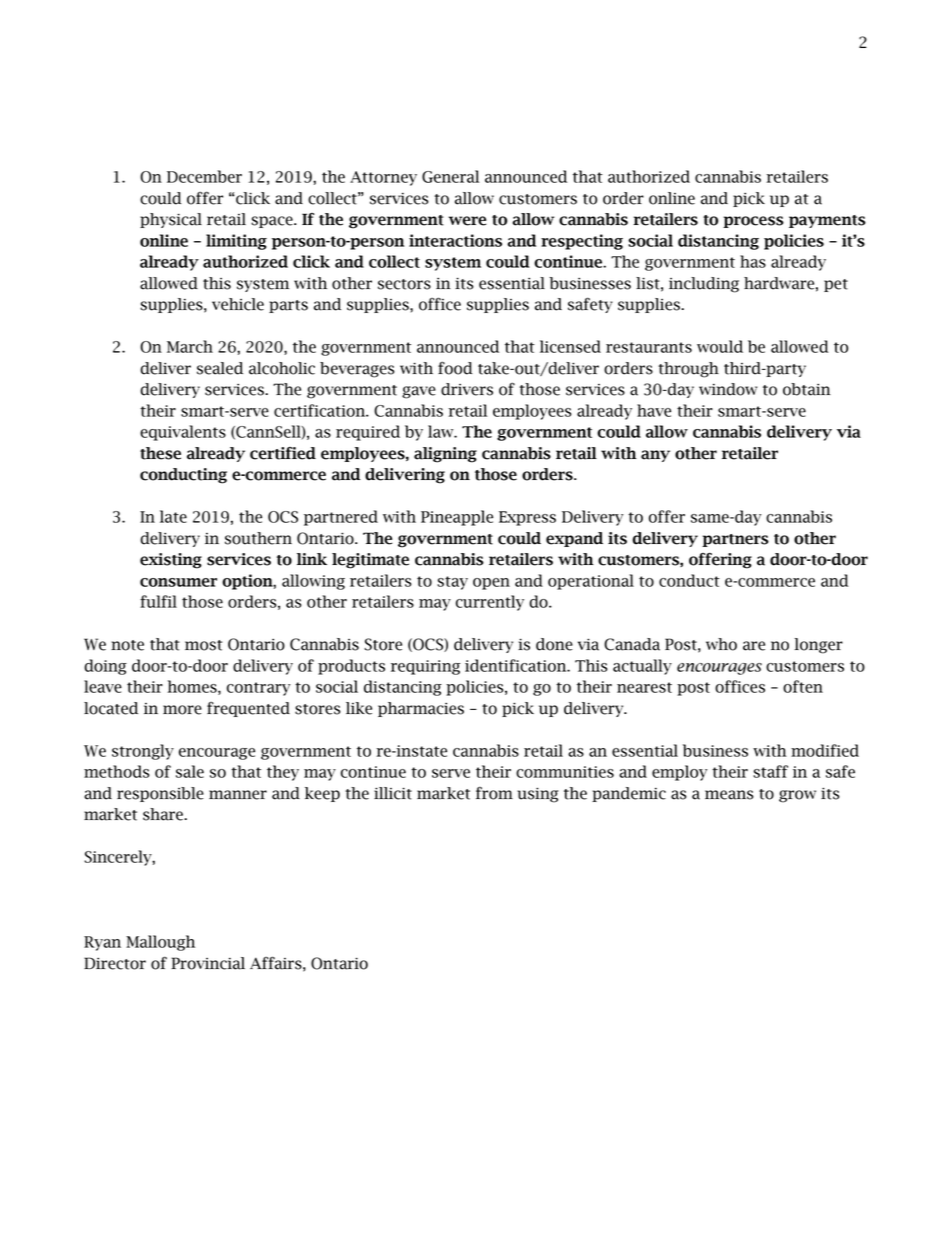 The image size is (952, 1233). What do you see at coordinates (753, 222) in the page?
I see `process` at bounding box center [753, 222].
